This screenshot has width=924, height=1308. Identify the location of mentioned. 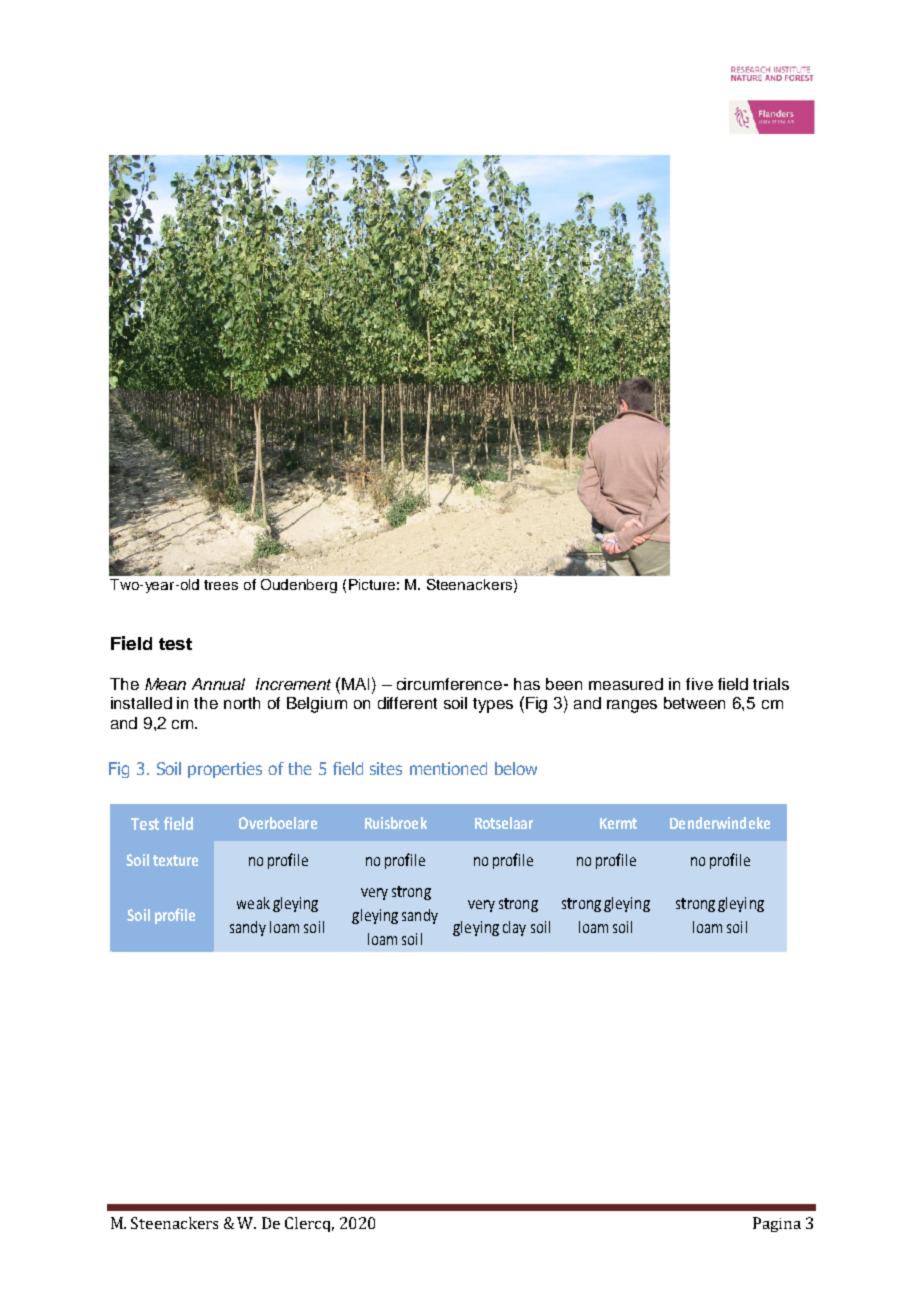
(448, 768).
